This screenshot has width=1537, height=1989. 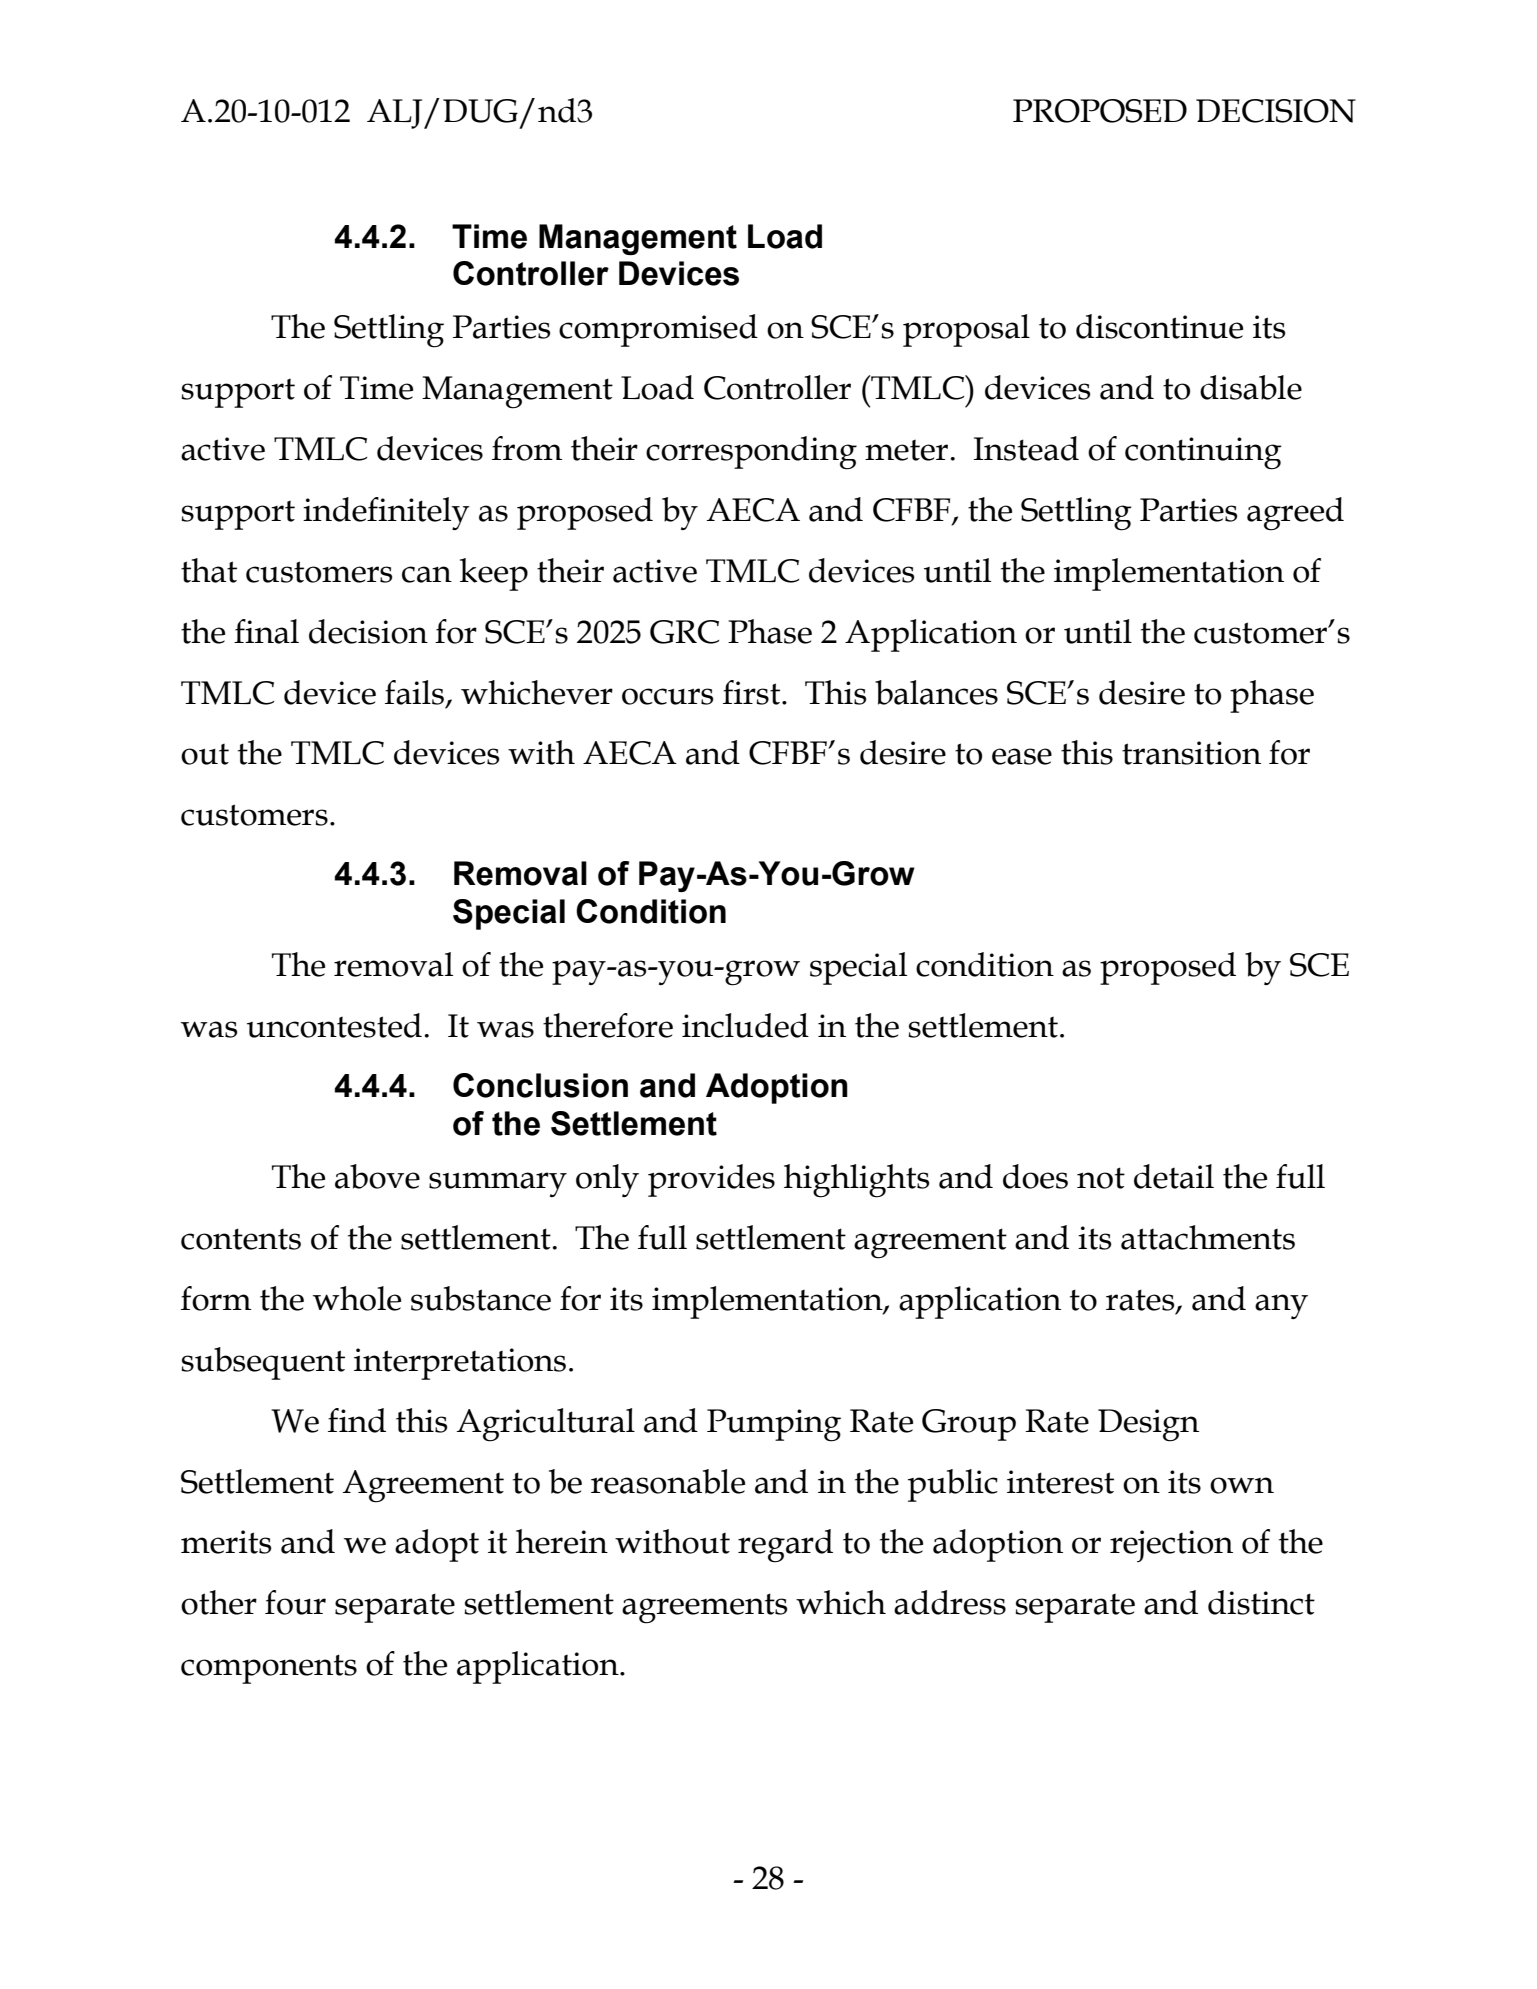 What do you see at coordinates (1174, 1176) in the screenshot?
I see `detail` at bounding box center [1174, 1176].
